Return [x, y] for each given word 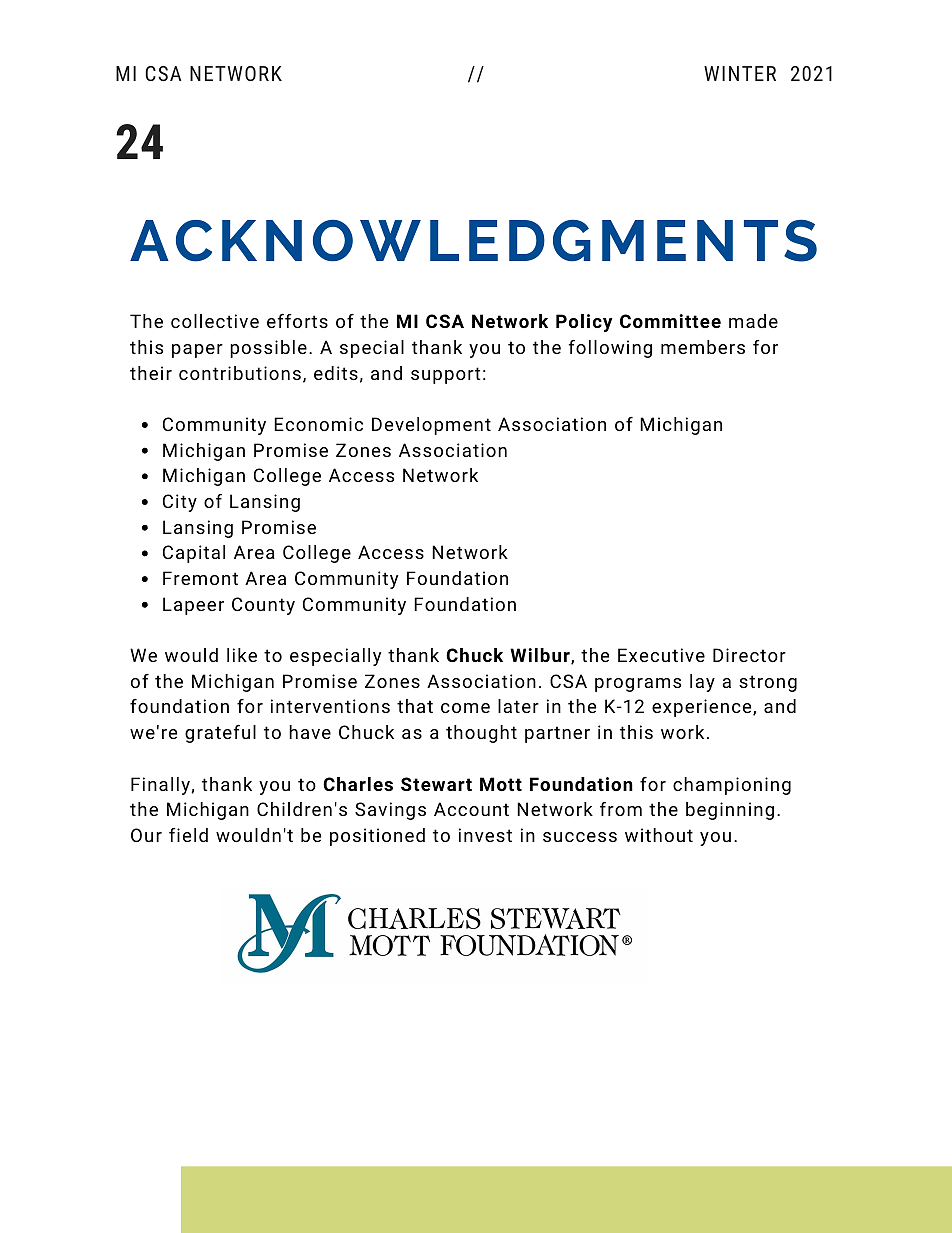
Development [431, 426]
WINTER [740, 73]
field [188, 835]
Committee [670, 321]
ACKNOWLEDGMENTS [473, 241]
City [180, 503]
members [703, 347]
